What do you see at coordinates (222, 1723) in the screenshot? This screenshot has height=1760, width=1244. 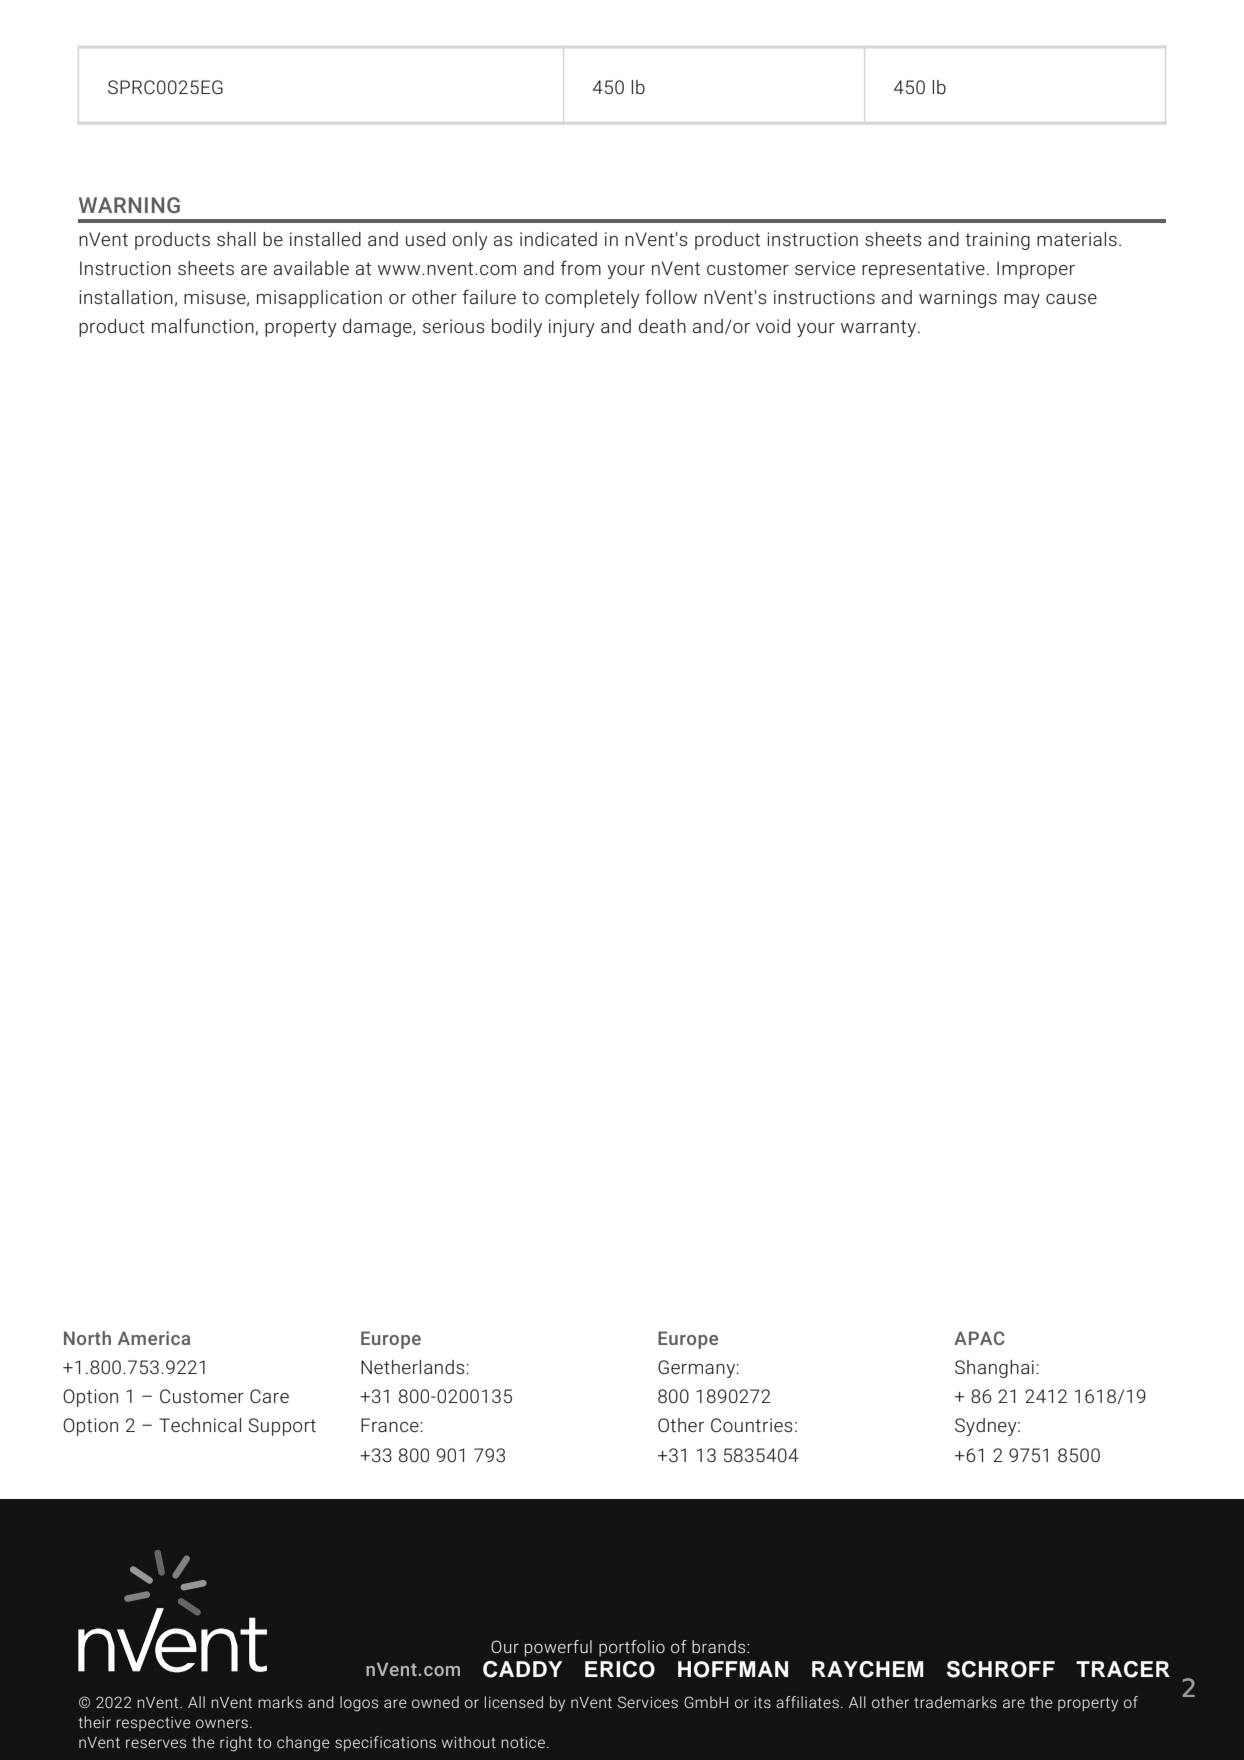 I see `owners` at bounding box center [222, 1723].
